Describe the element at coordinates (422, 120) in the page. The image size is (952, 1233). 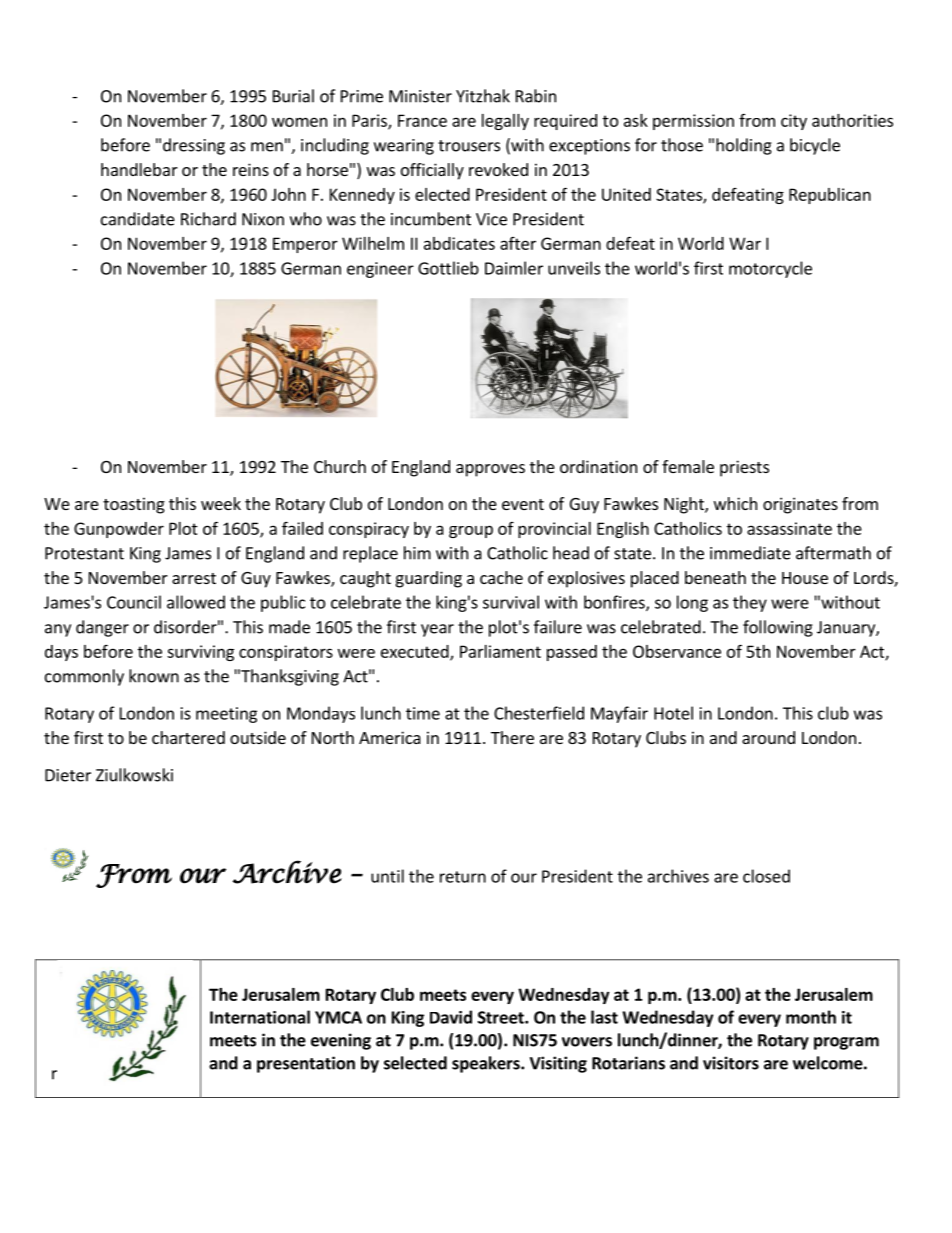
I see `France` at that location.
